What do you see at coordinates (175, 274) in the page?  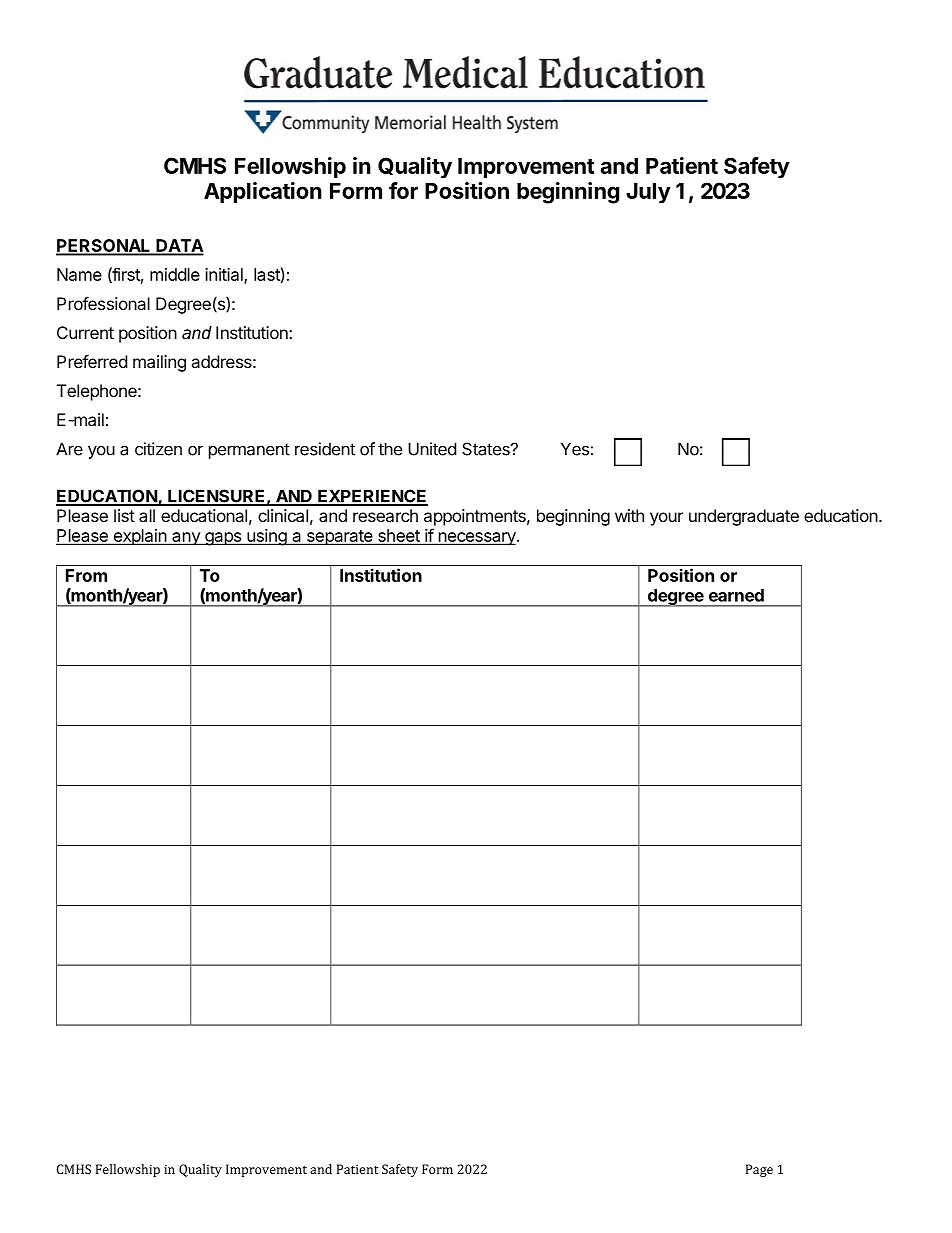 I see `middle` at bounding box center [175, 274].
